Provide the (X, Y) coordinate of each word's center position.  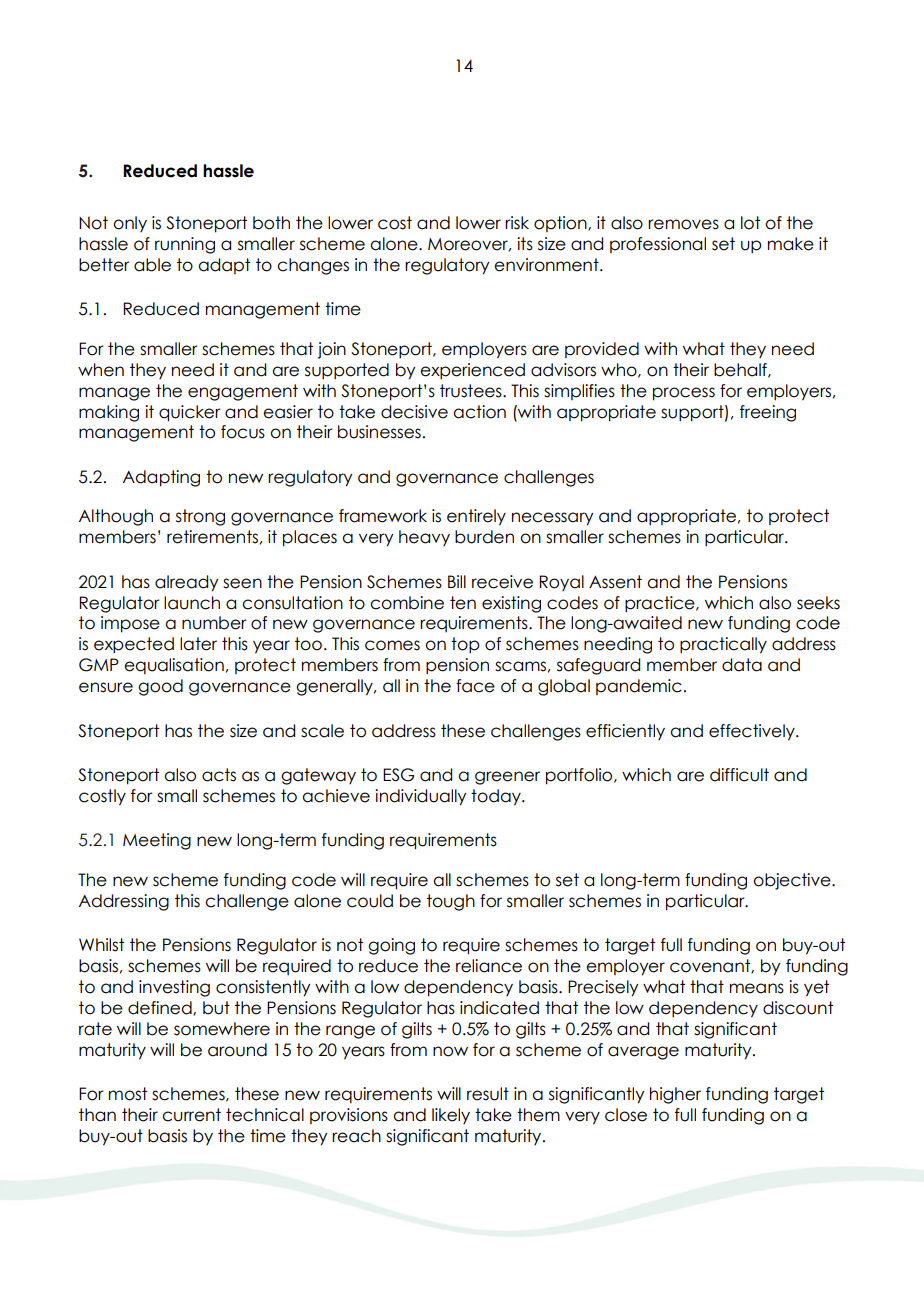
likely (451, 1116)
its (525, 244)
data (742, 665)
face (475, 686)
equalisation (174, 666)
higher (675, 1095)
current (191, 1115)
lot (750, 223)
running (185, 245)
